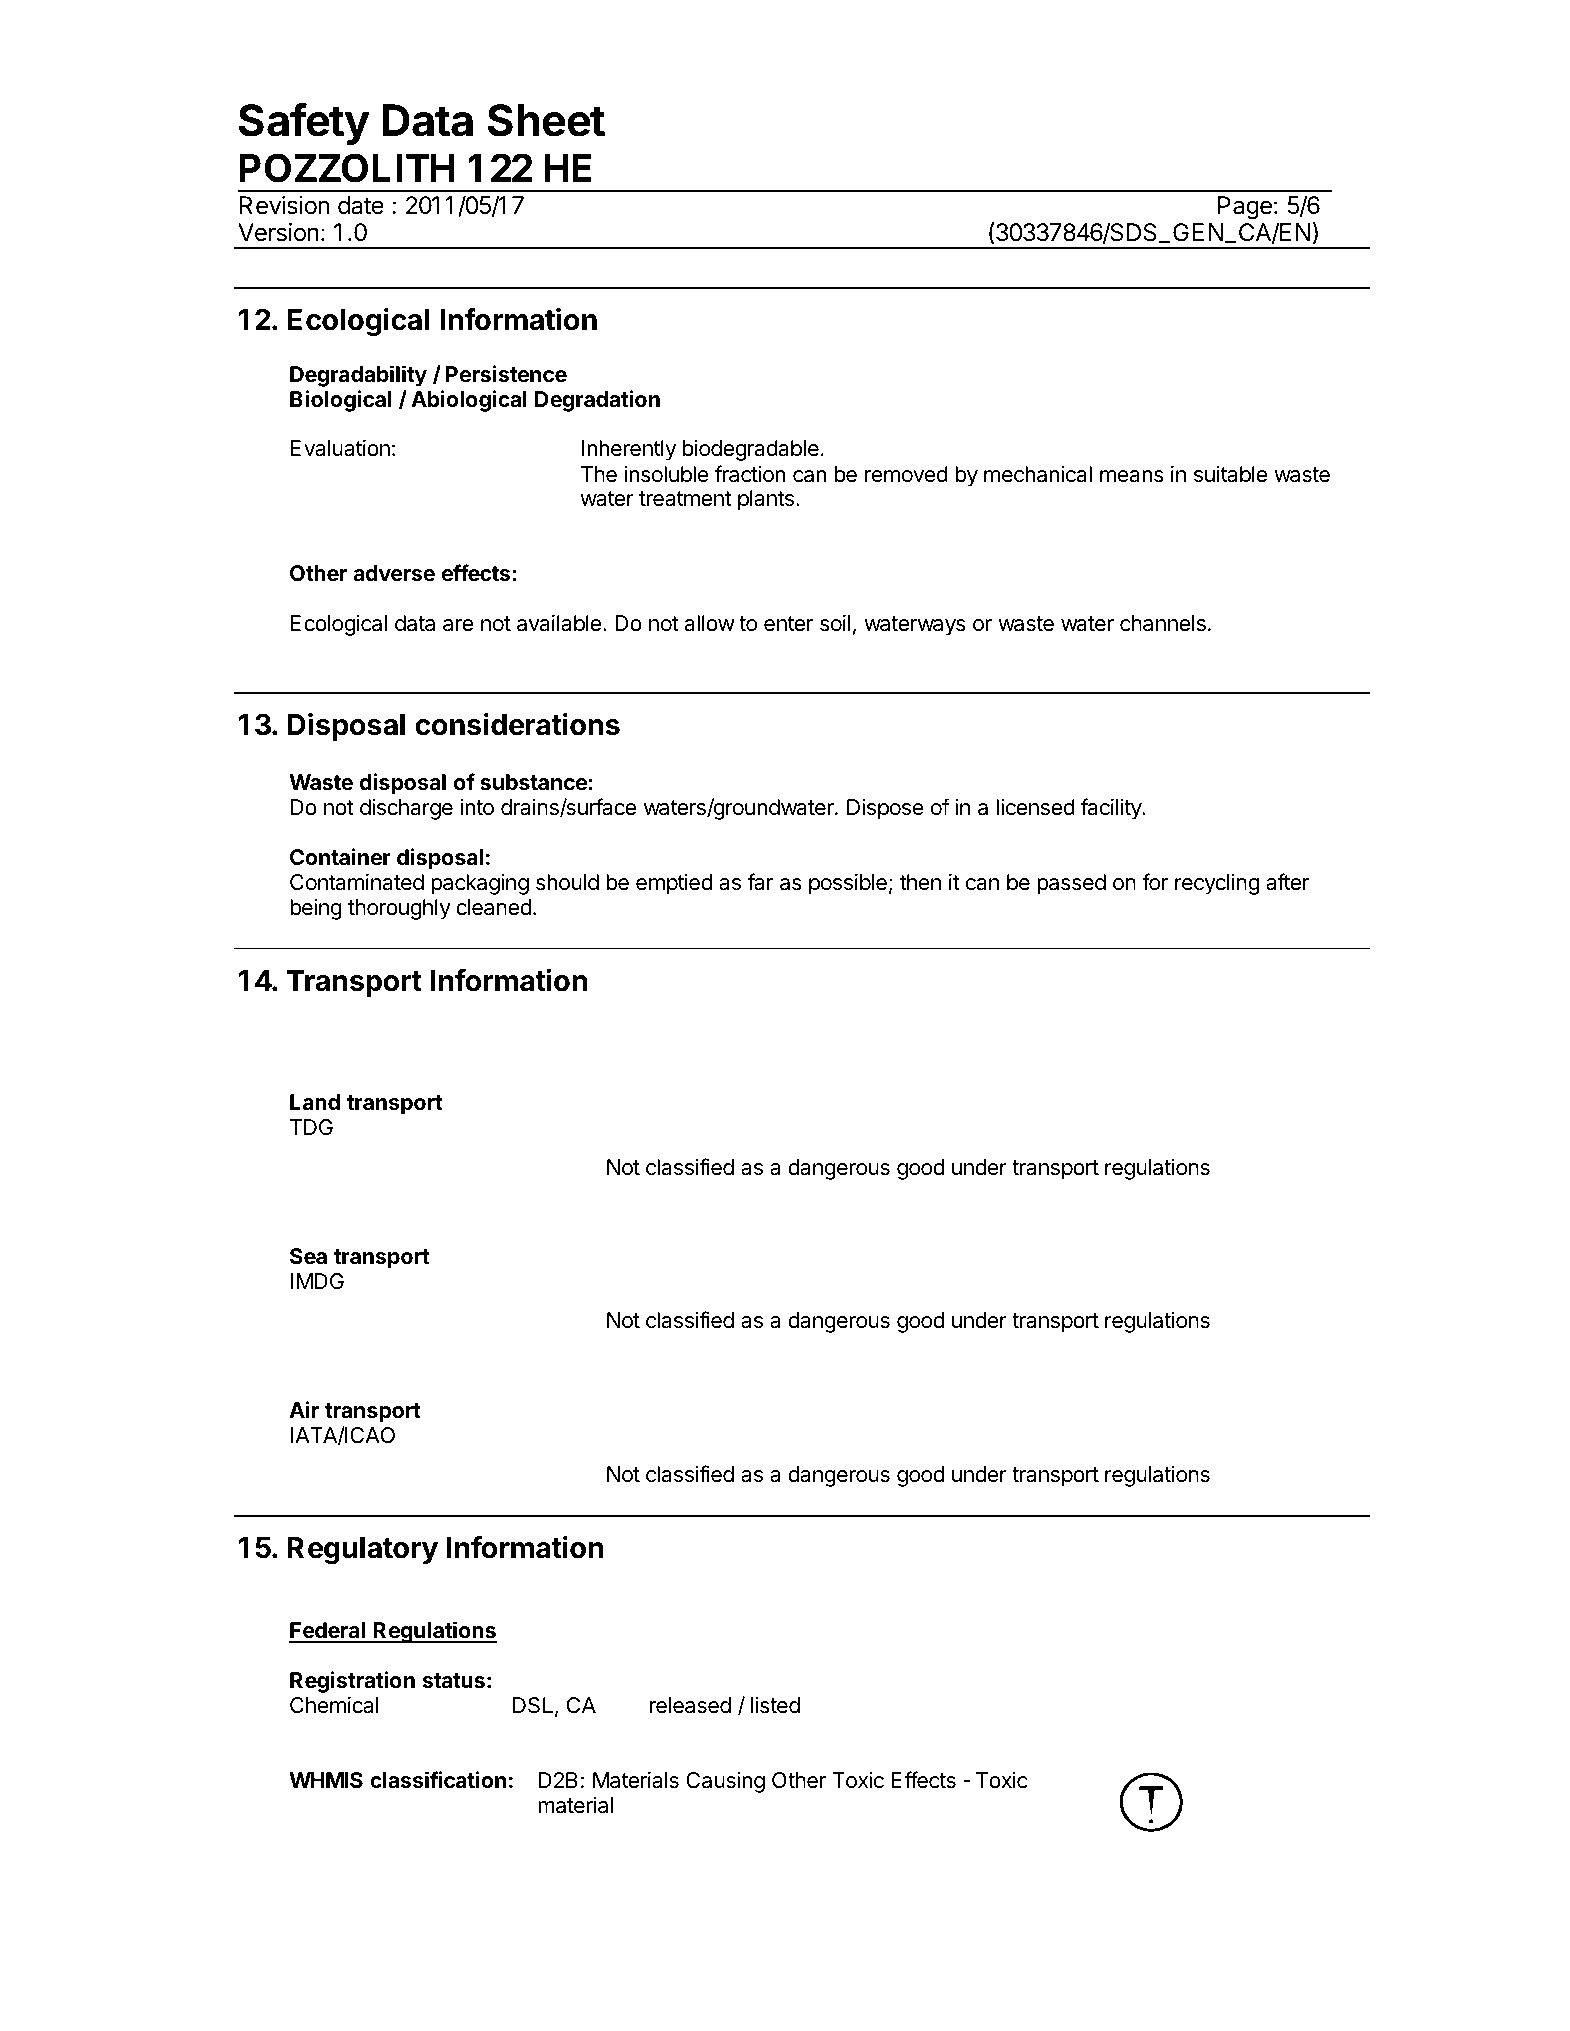  What do you see at coordinates (1217, 884) in the document?
I see `recycling` at bounding box center [1217, 884].
